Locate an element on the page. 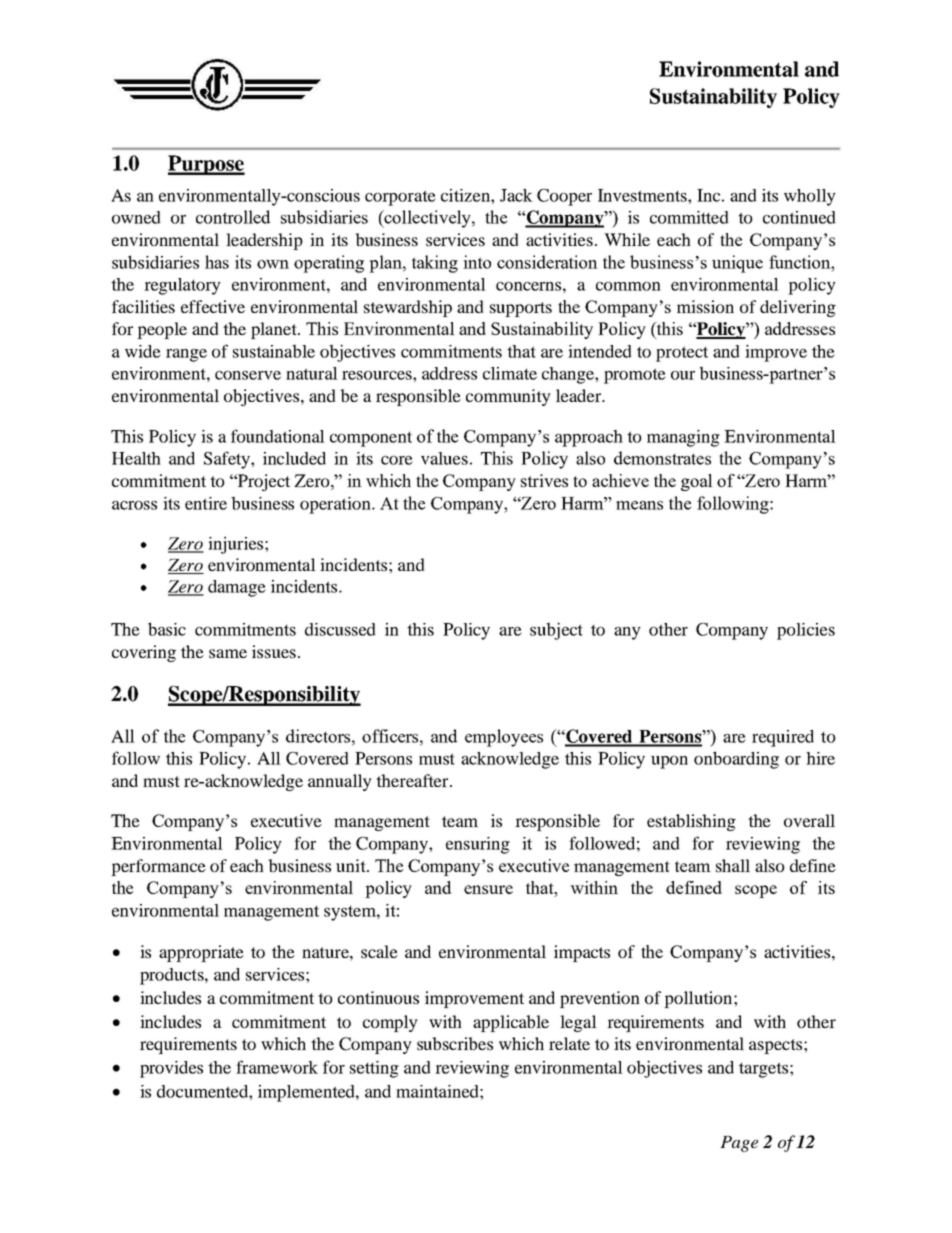 This image has height=1233, width=952. committed is located at coordinates (689, 217).
